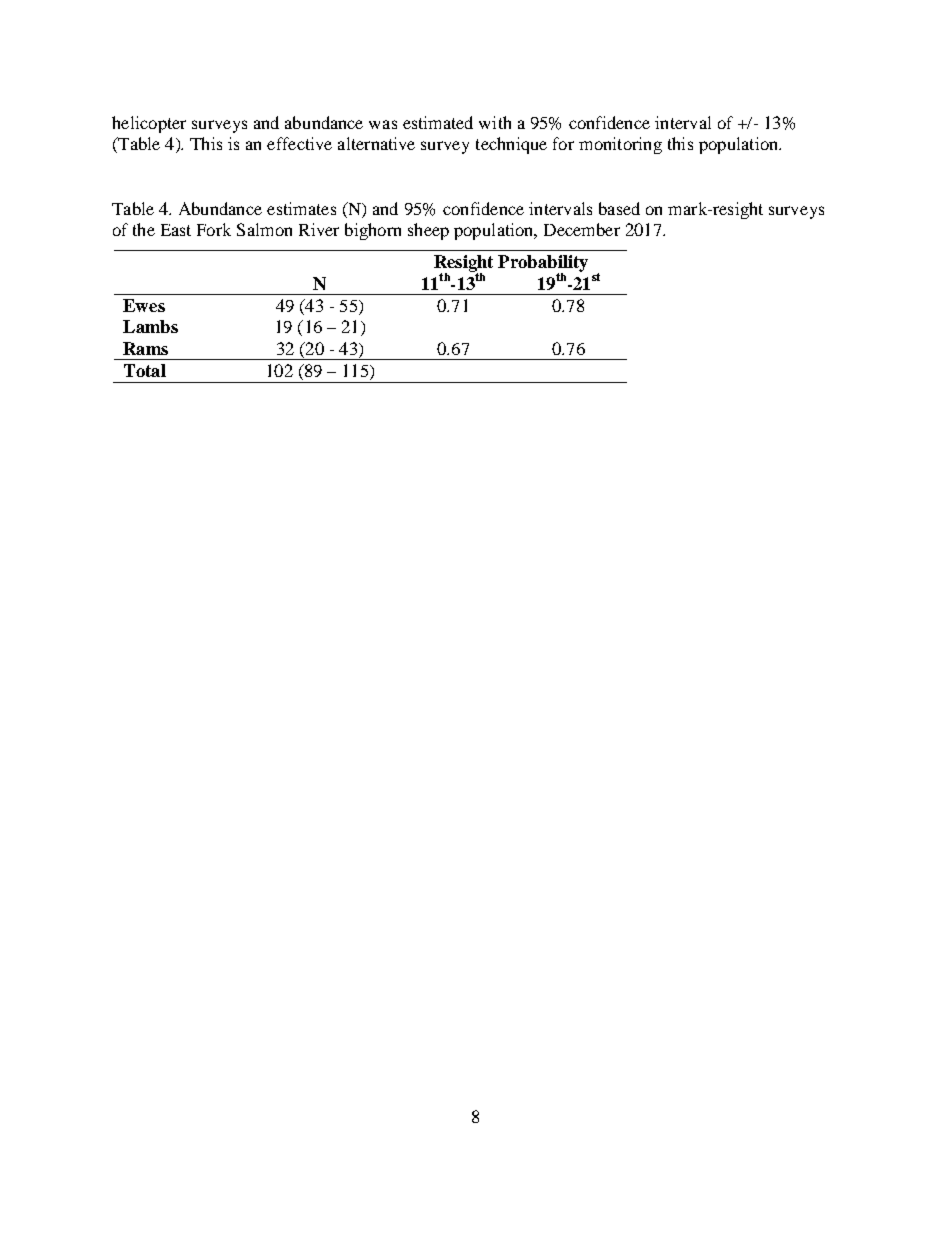 The height and width of the screenshot is (1233, 952). What do you see at coordinates (582, 229) in the screenshot?
I see `December` at bounding box center [582, 229].
